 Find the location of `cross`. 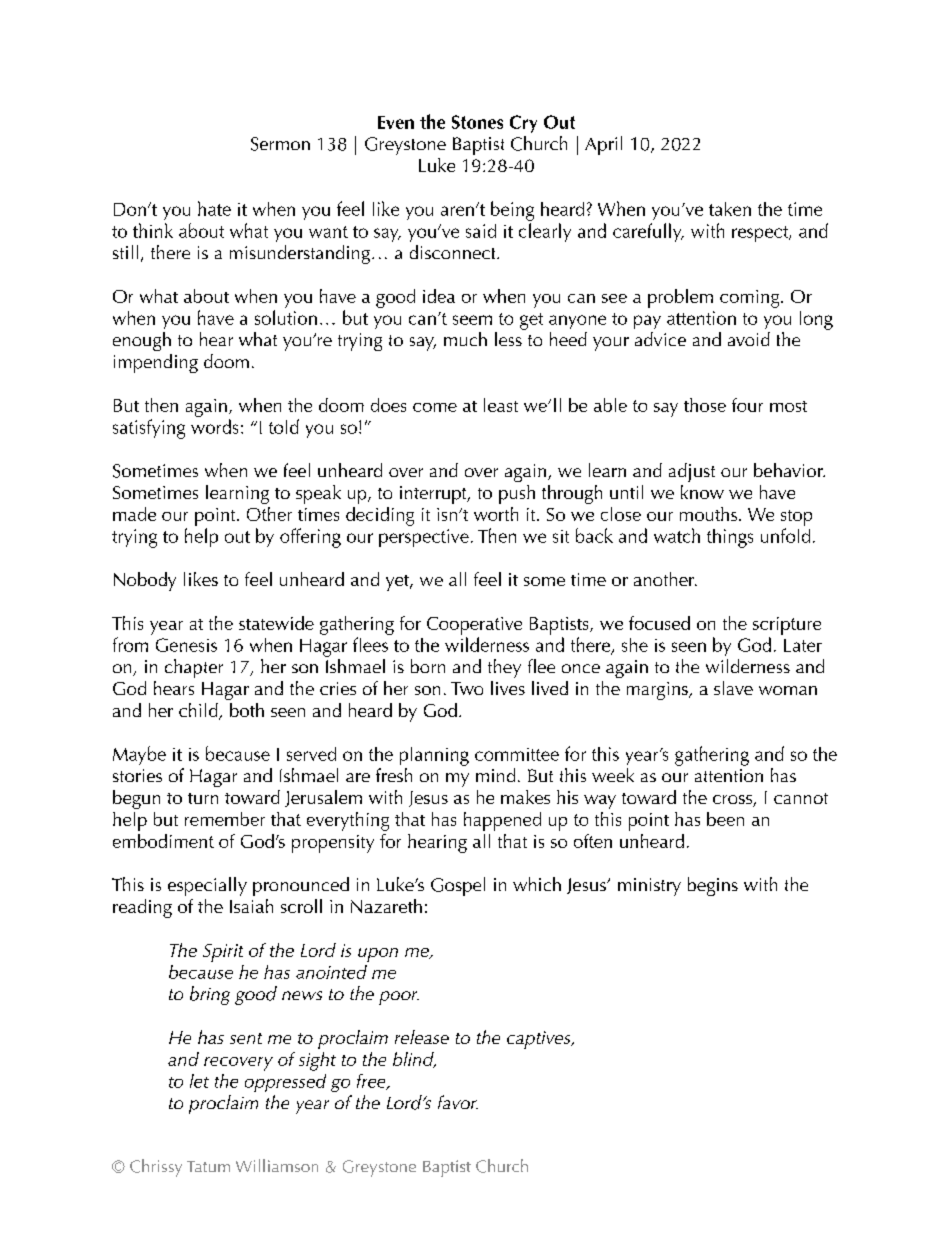

cross is located at coordinates (733, 801).
